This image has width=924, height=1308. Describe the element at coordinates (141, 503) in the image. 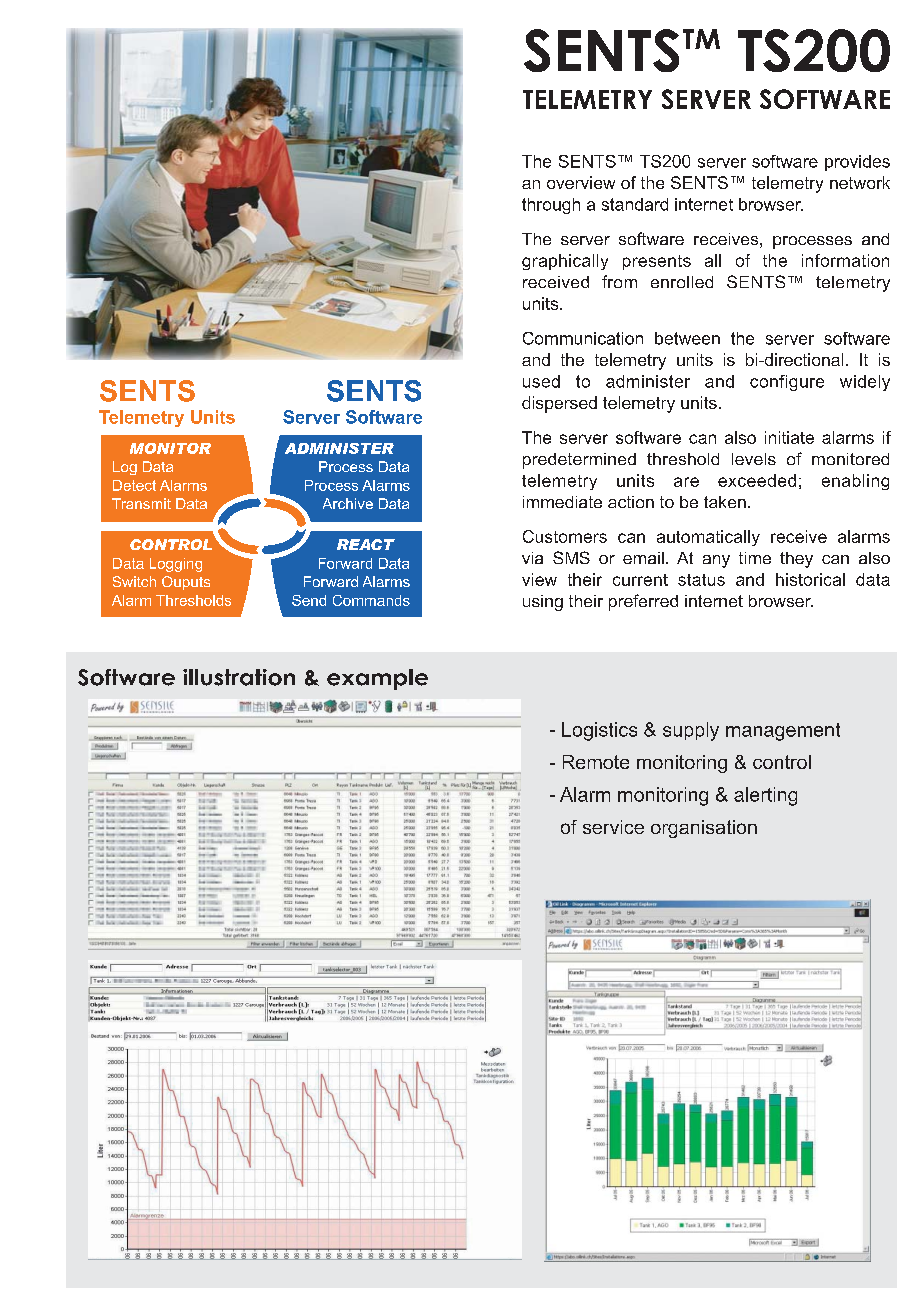

I see `Transmit` at that location.
